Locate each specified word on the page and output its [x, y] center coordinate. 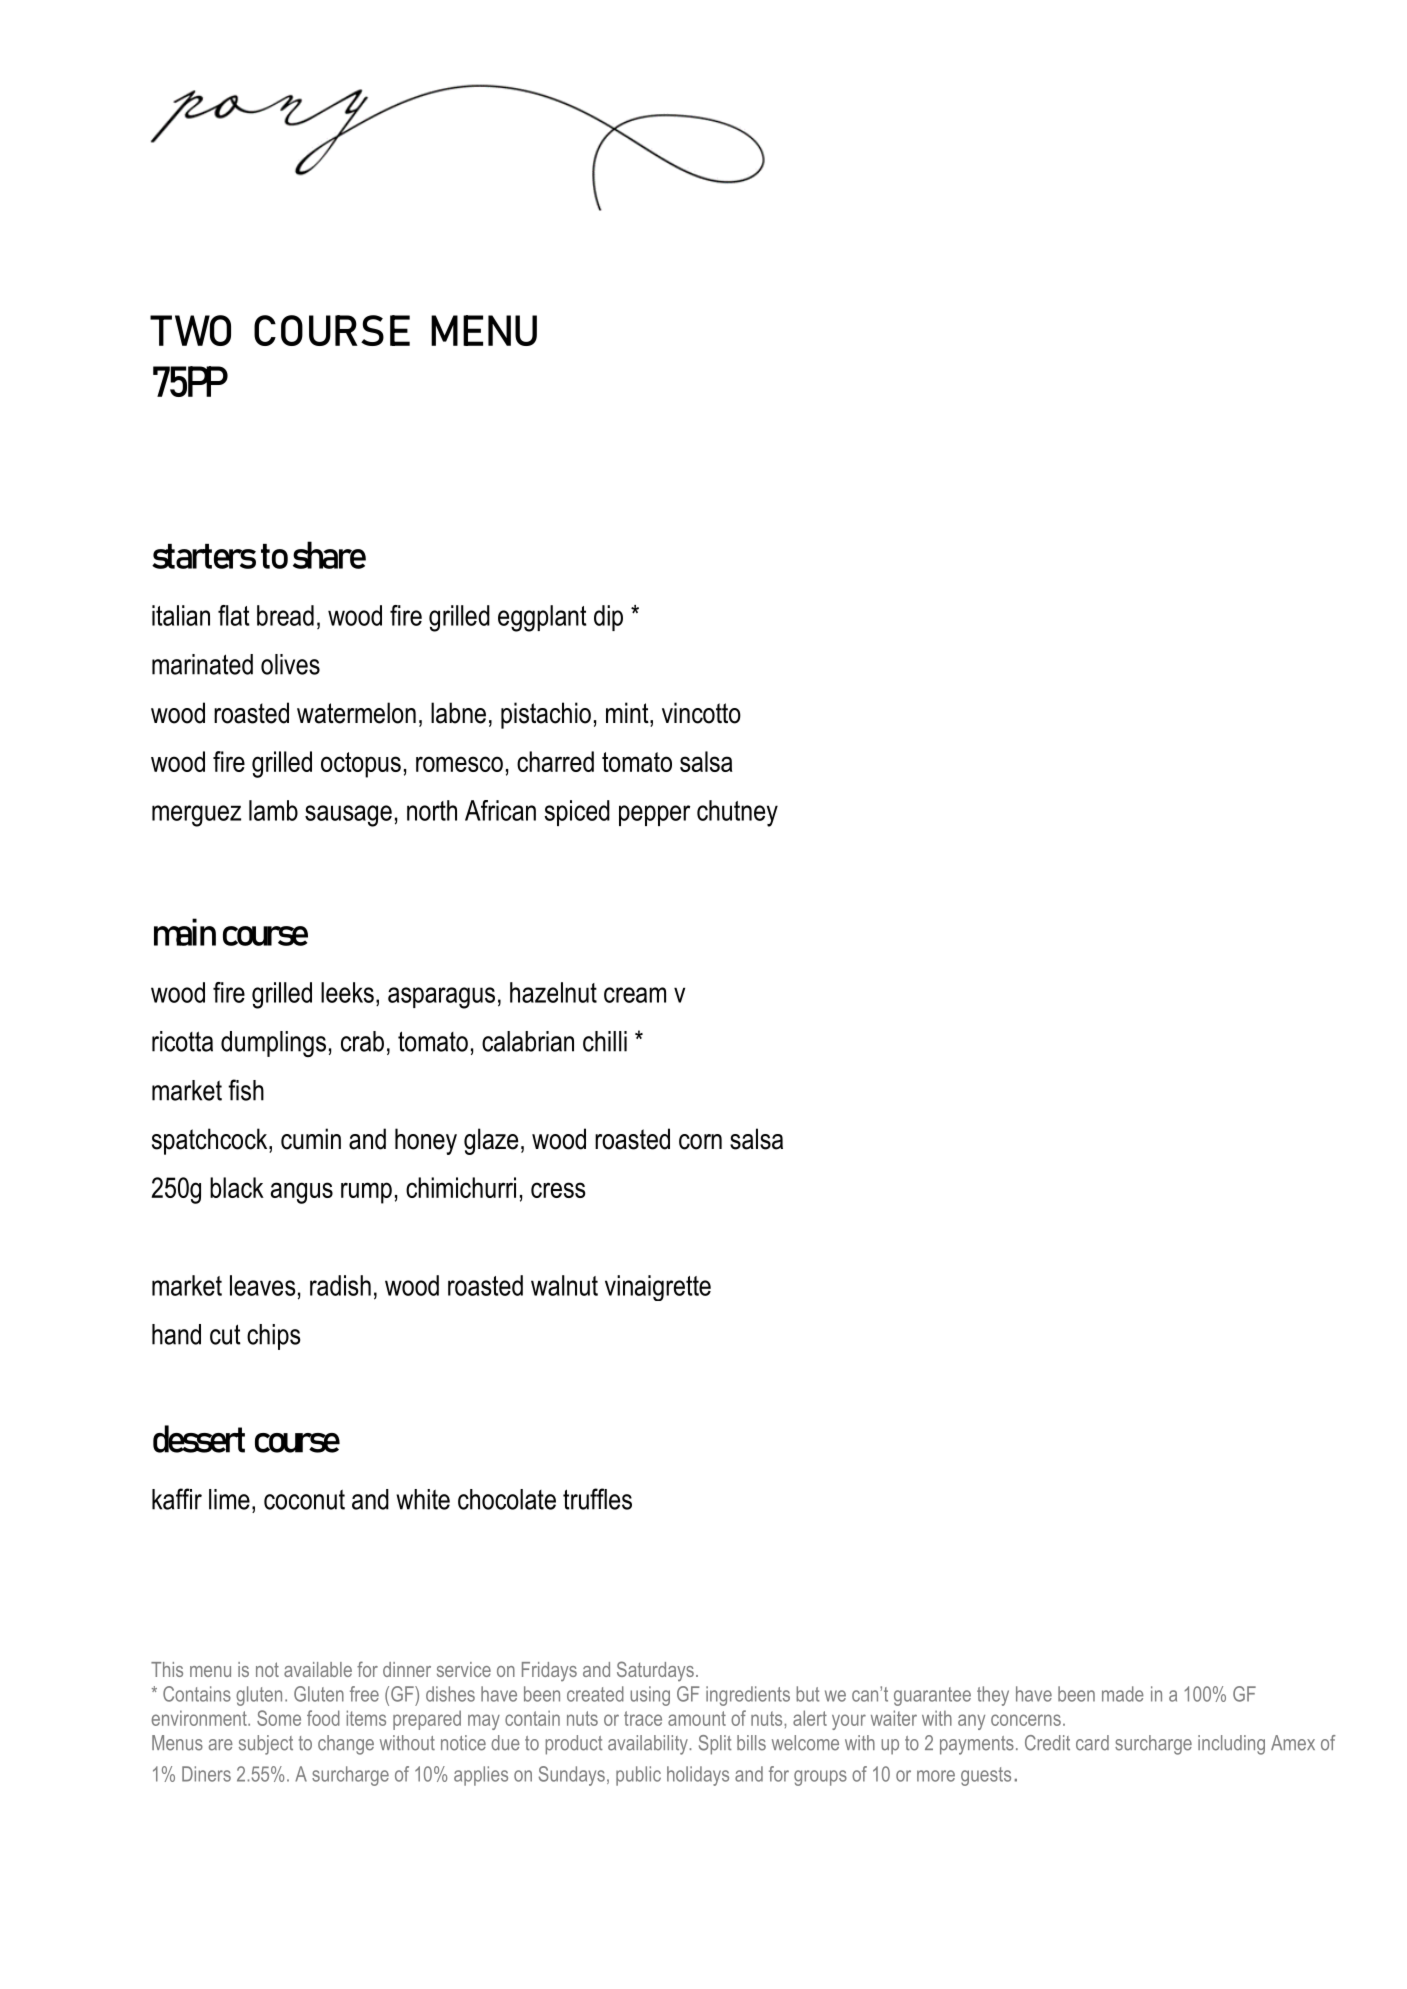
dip [608, 618]
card [1092, 1743]
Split [715, 1745]
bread [285, 615]
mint [628, 712]
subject [266, 1745]
